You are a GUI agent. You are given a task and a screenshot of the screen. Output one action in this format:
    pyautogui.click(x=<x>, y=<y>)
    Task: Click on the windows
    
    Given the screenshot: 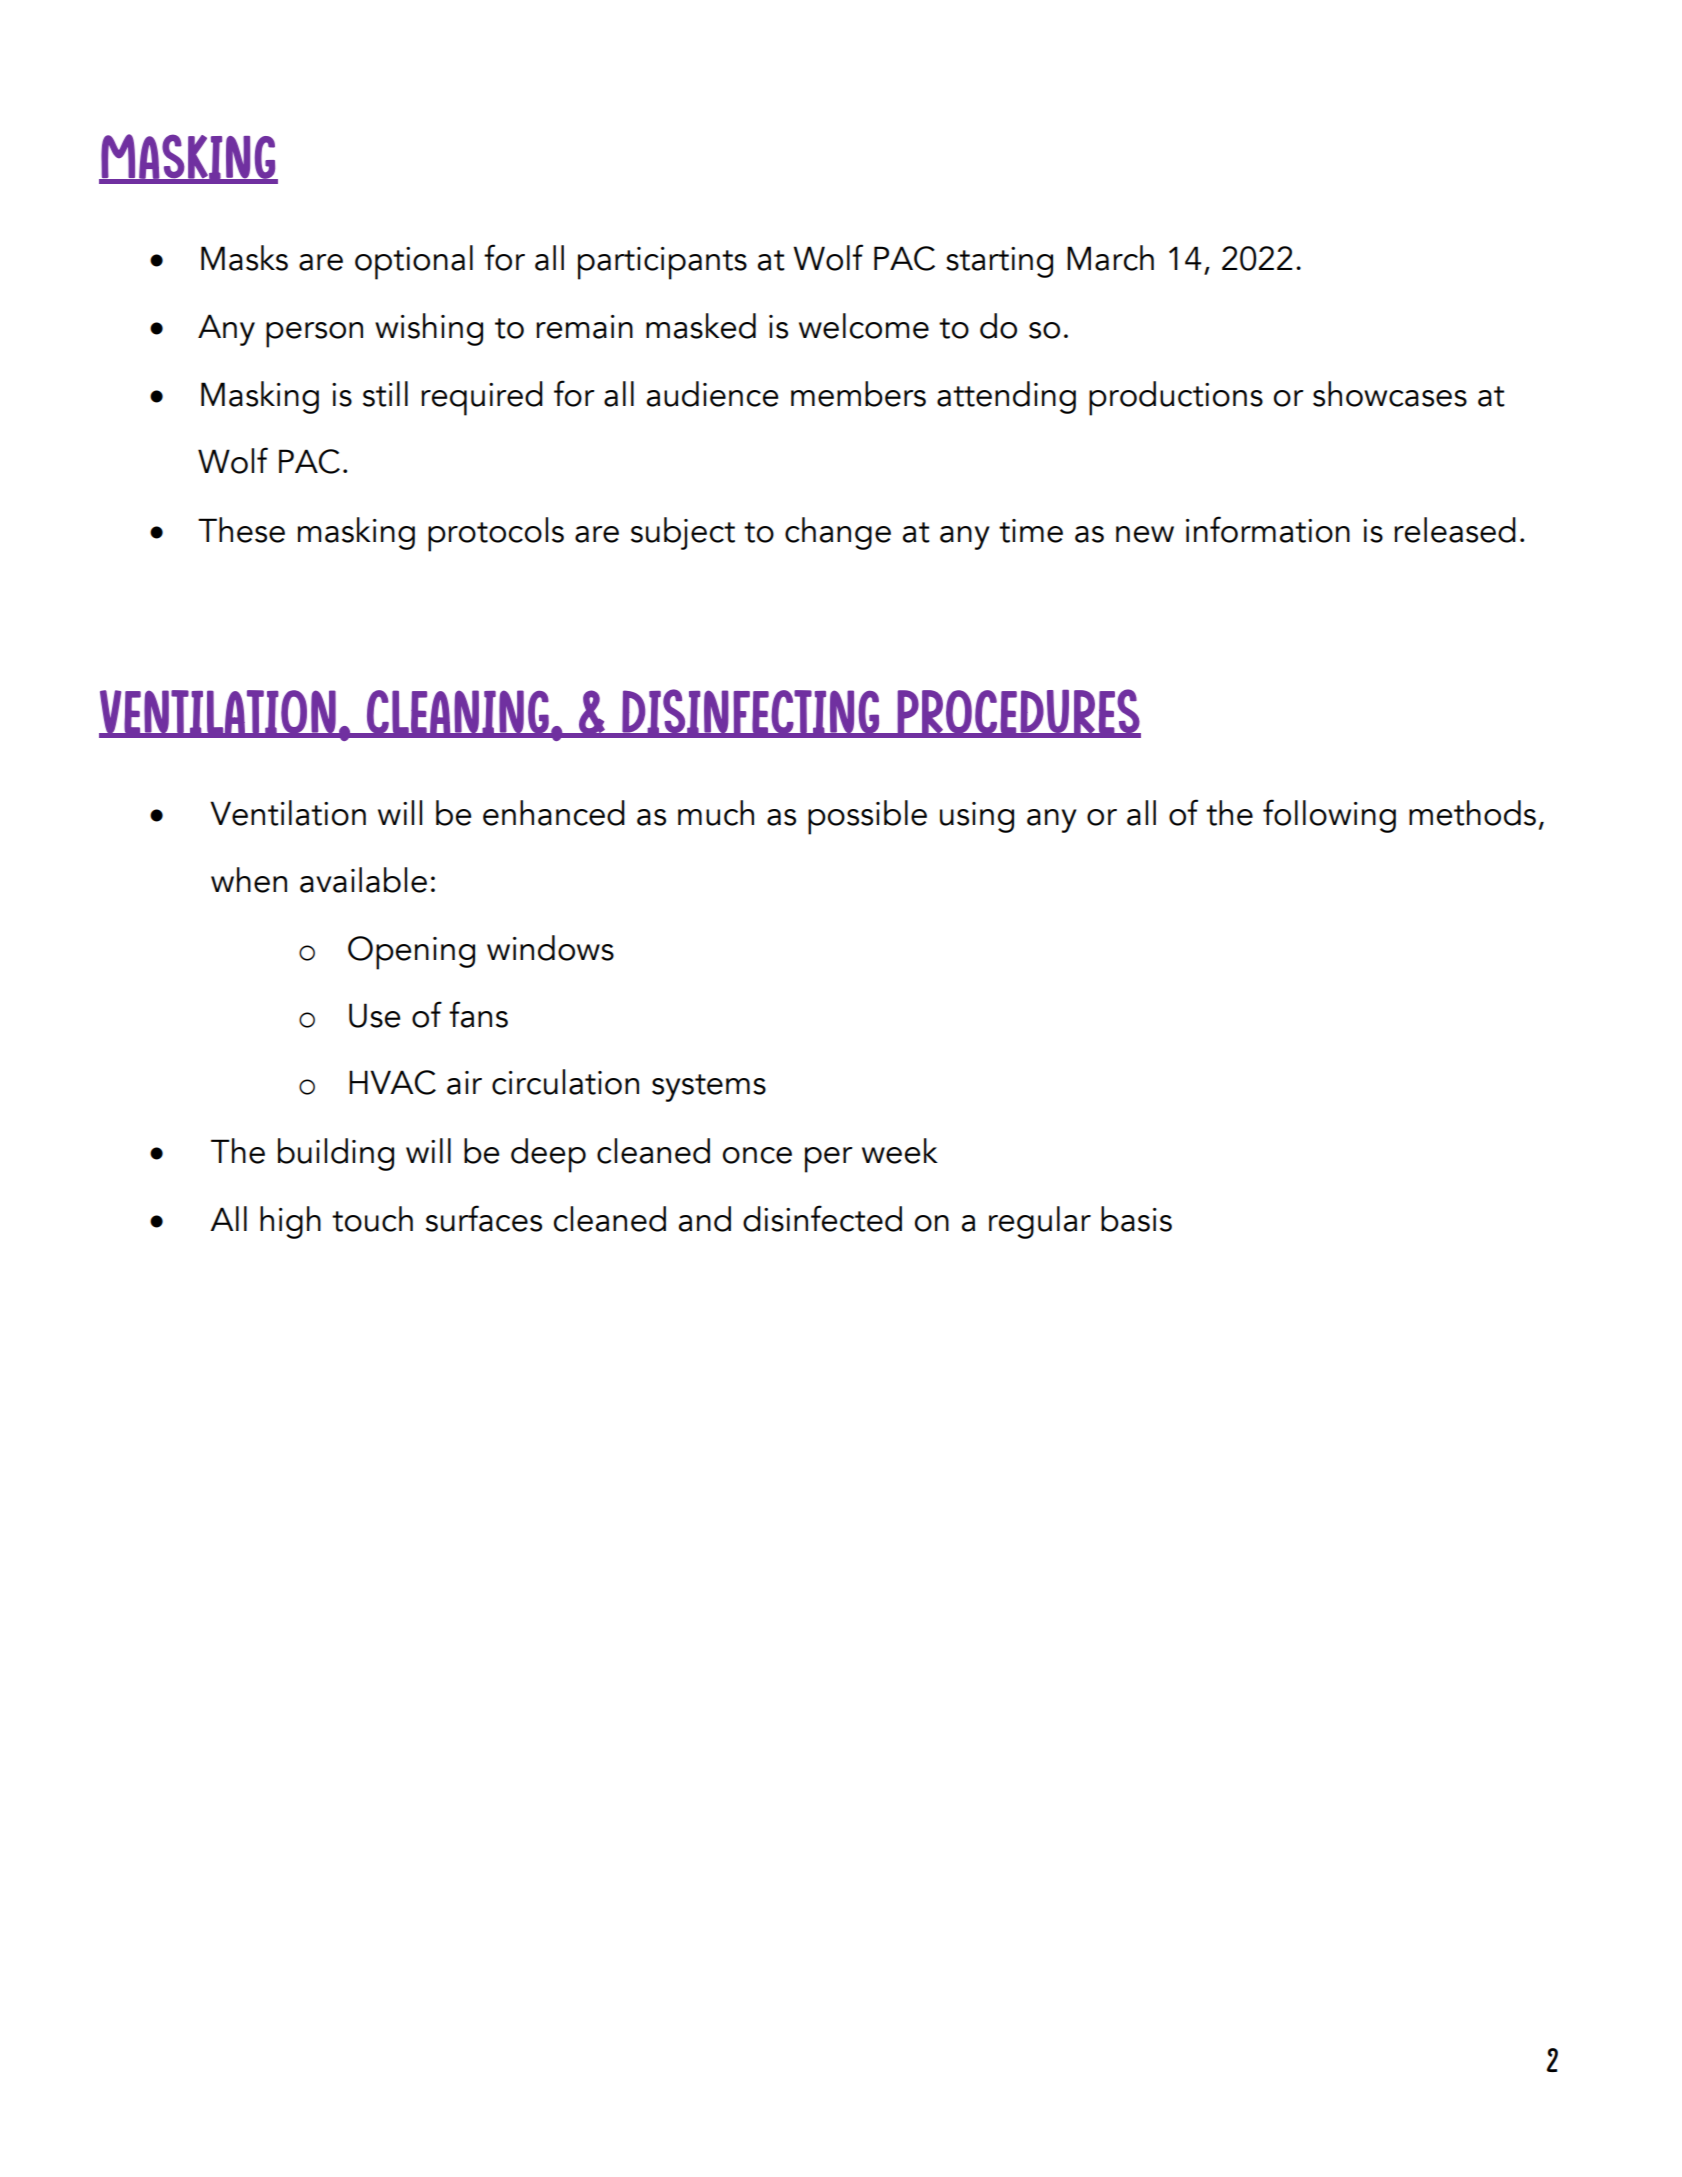 What is the action you would take?
    pyautogui.click(x=550, y=948)
